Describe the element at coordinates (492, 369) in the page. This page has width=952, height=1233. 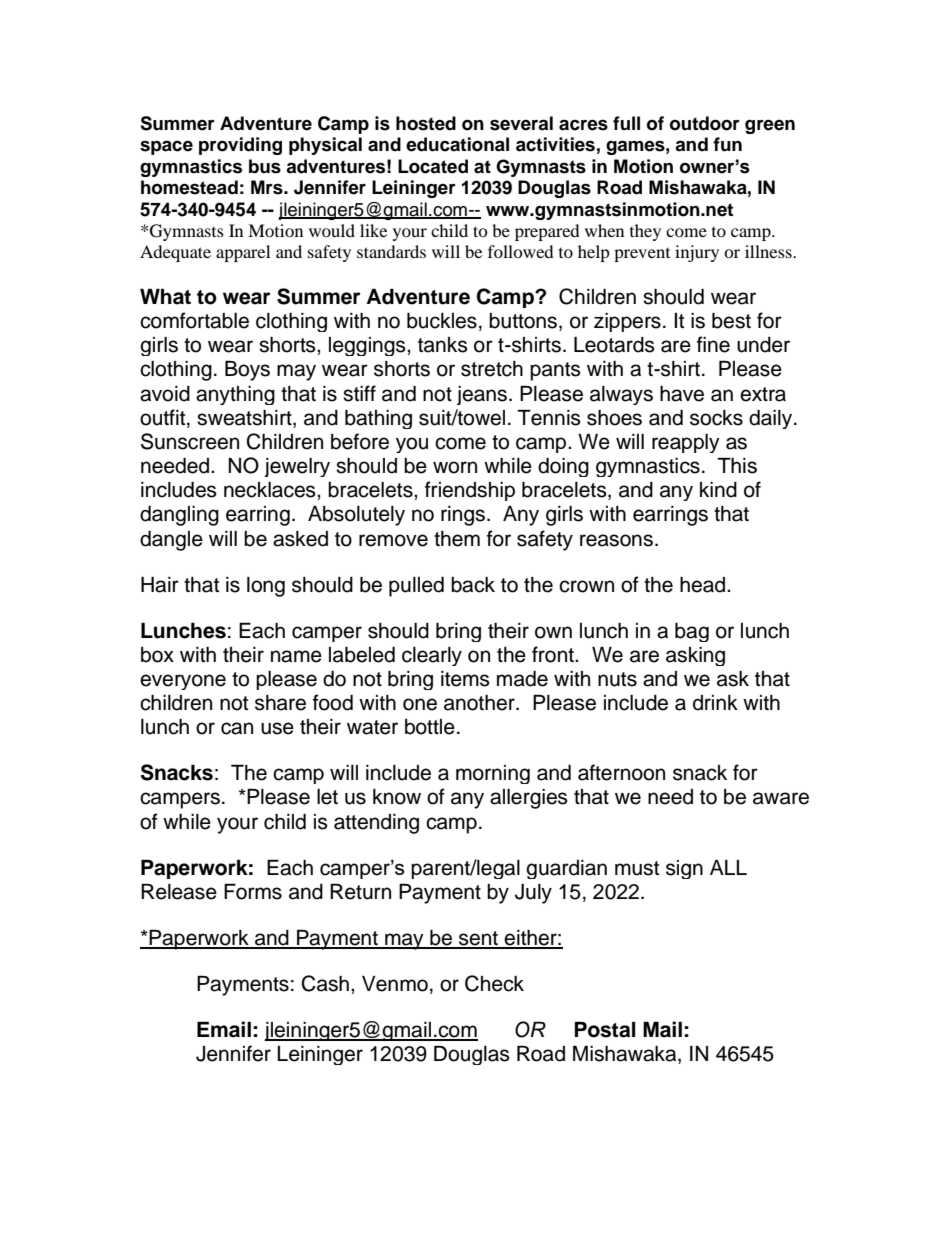
I see `stretch` at that location.
